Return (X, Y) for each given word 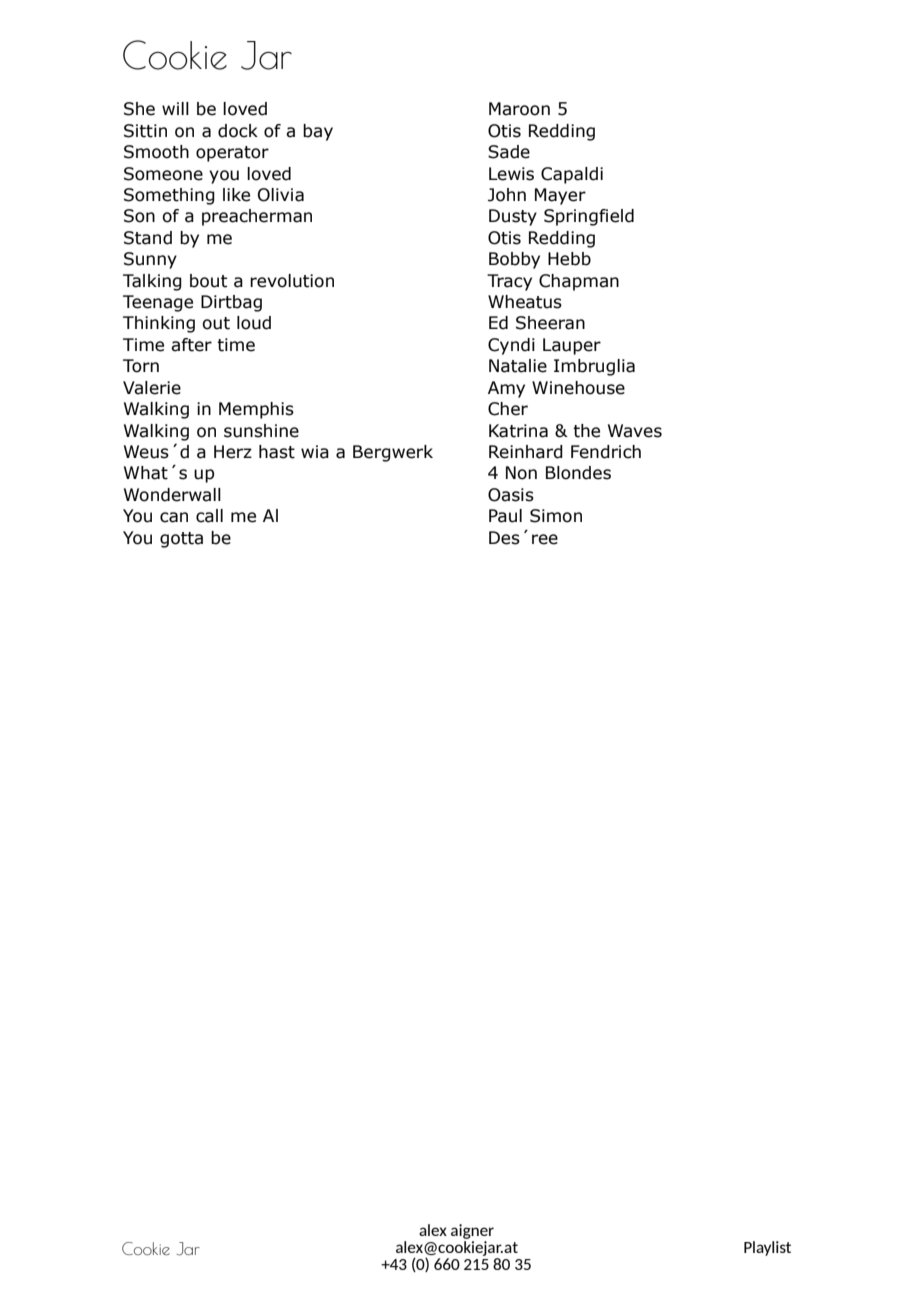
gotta (181, 540)
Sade (509, 152)
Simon (556, 516)
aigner (472, 1231)
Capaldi (572, 175)
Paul (505, 516)
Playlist (767, 1248)
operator (232, 154)
